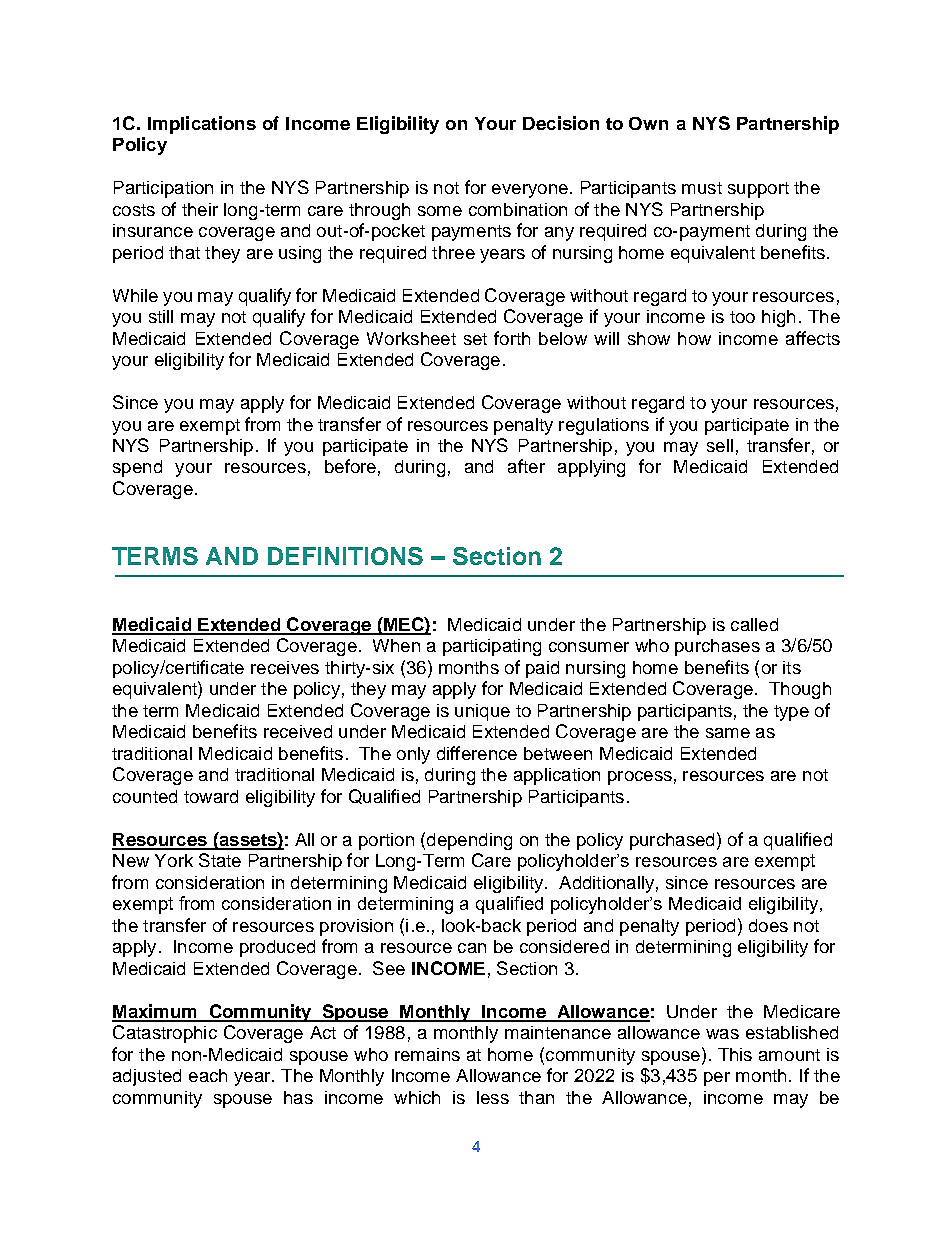 The image size is (952, 1233). I want to click on everyone, so click(530, 191).
